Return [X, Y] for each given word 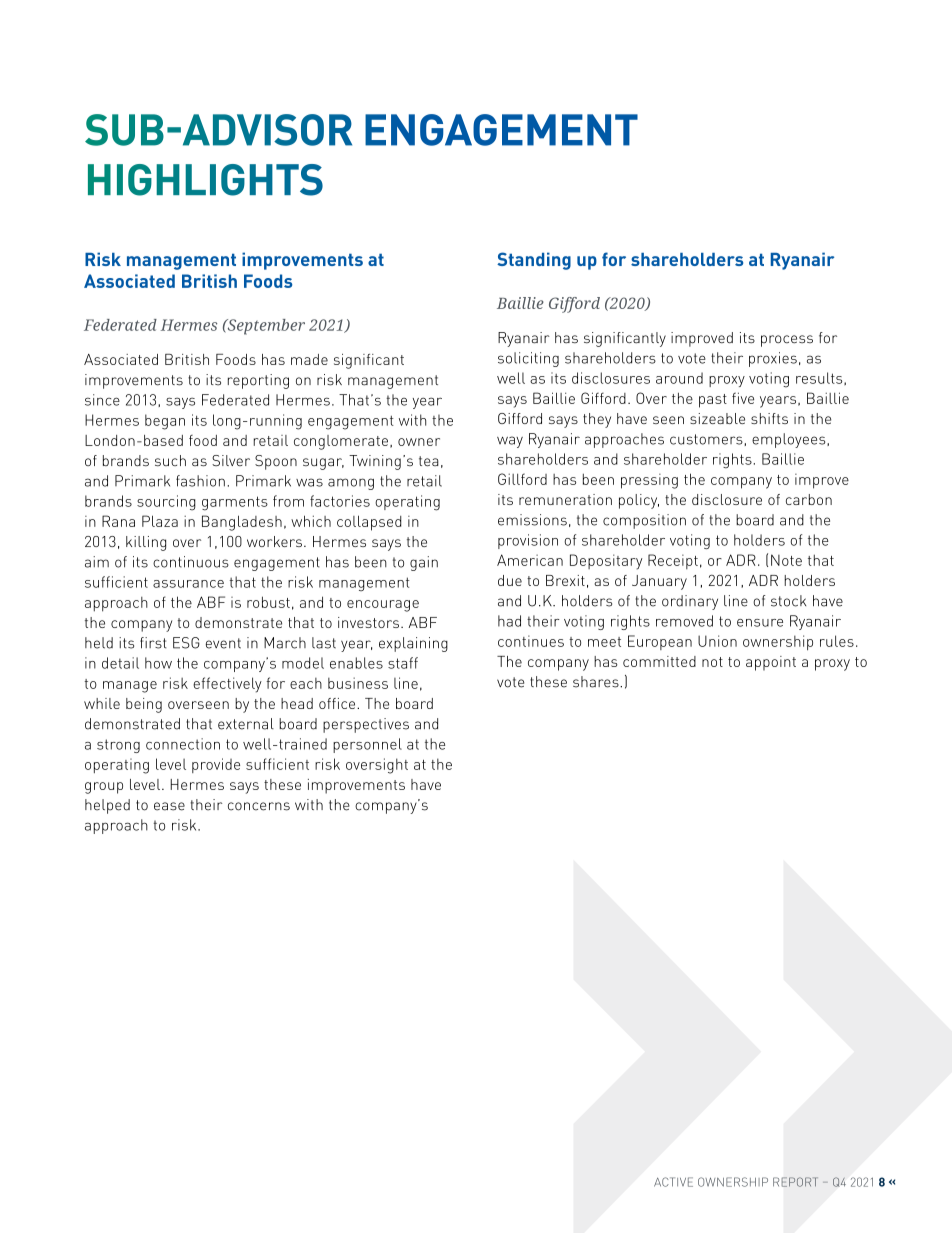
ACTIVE [673, 1182]
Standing [534, 261]
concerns [259, 806]
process [787, 341]
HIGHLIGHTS [205, 180]
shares [597, 682]
